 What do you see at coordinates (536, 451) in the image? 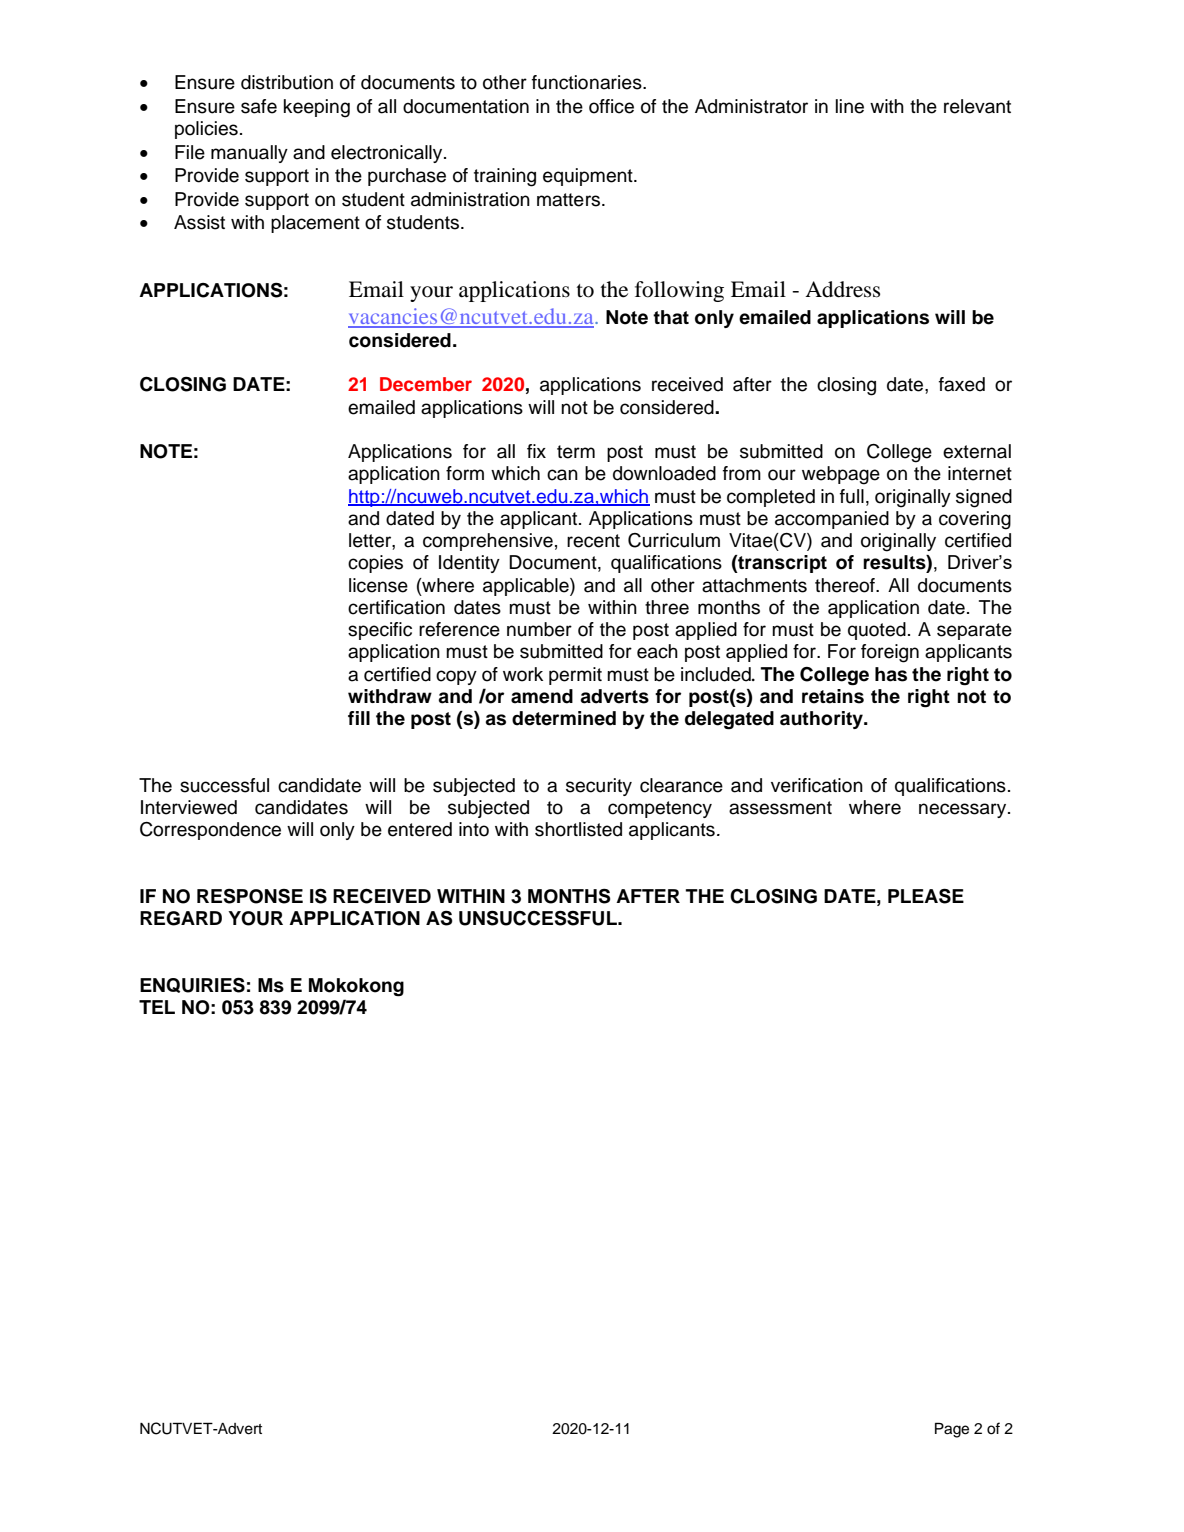
I see `fix` at bounding box center [536, 451].
